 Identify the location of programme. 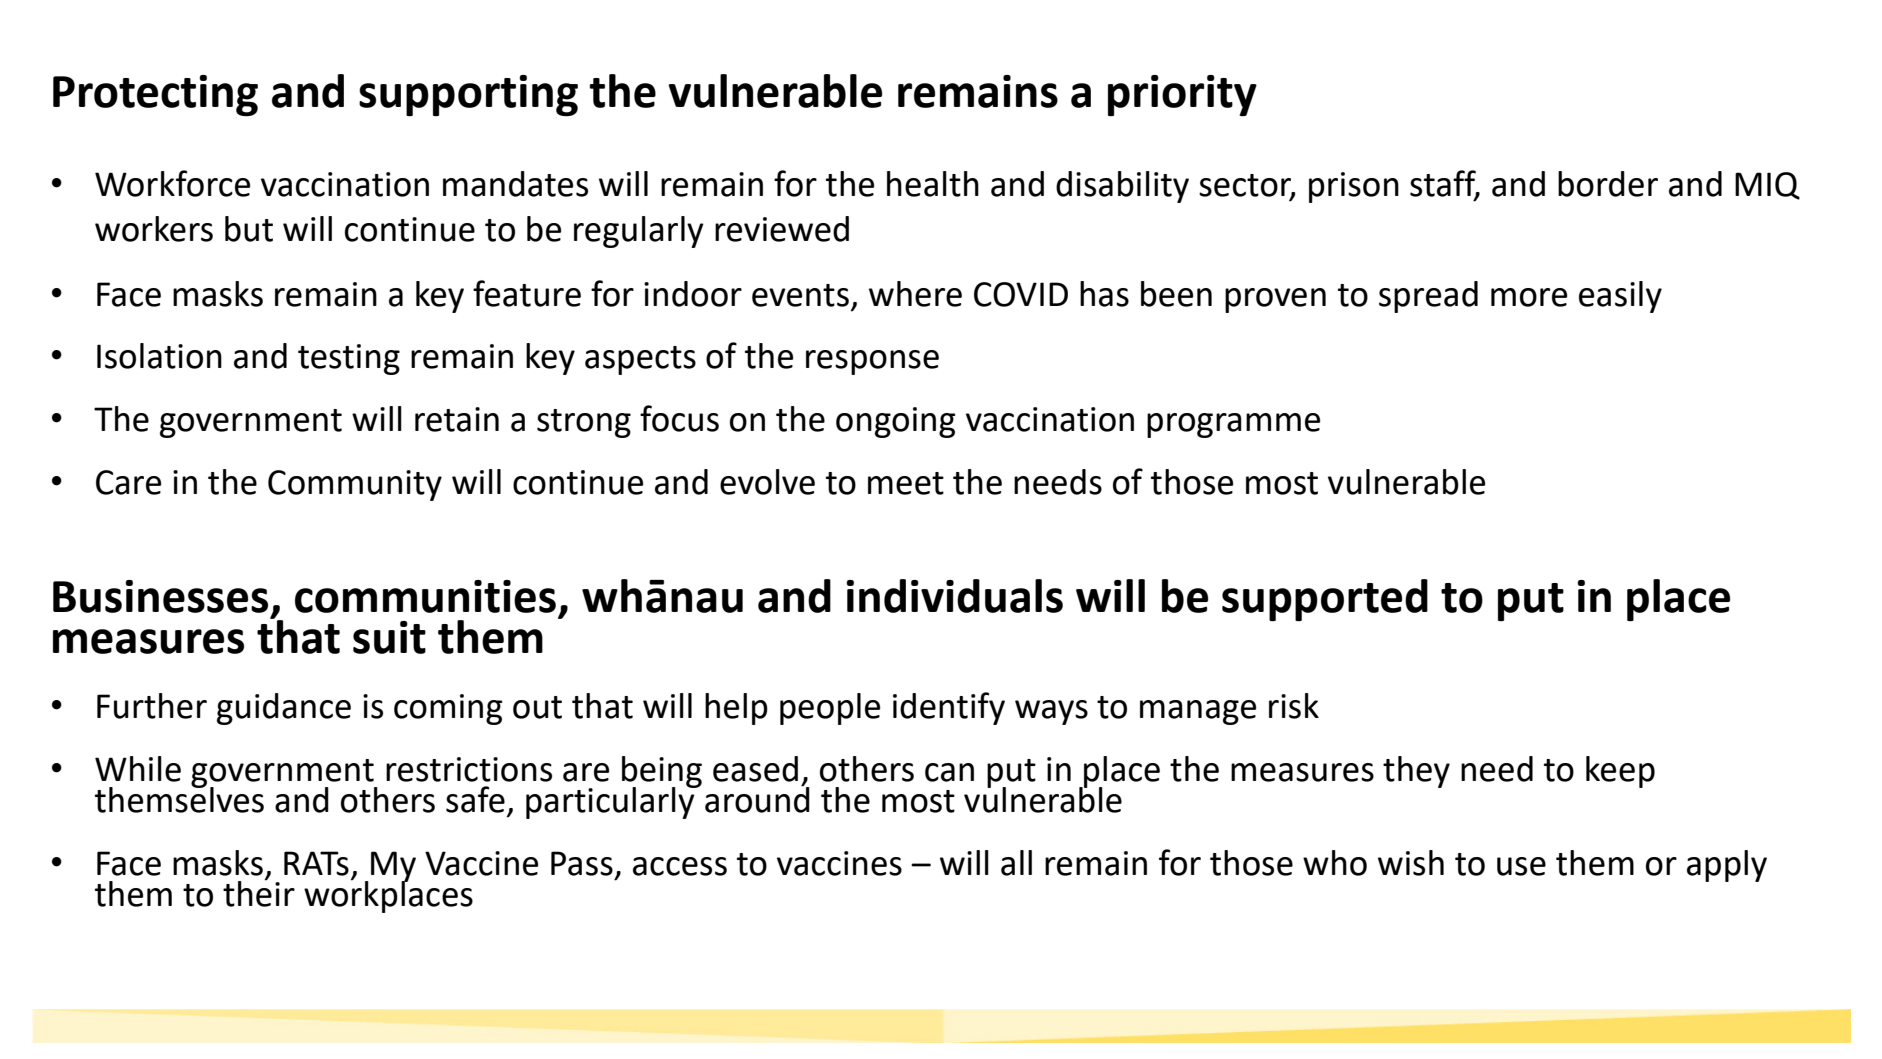
(1233, 425).
